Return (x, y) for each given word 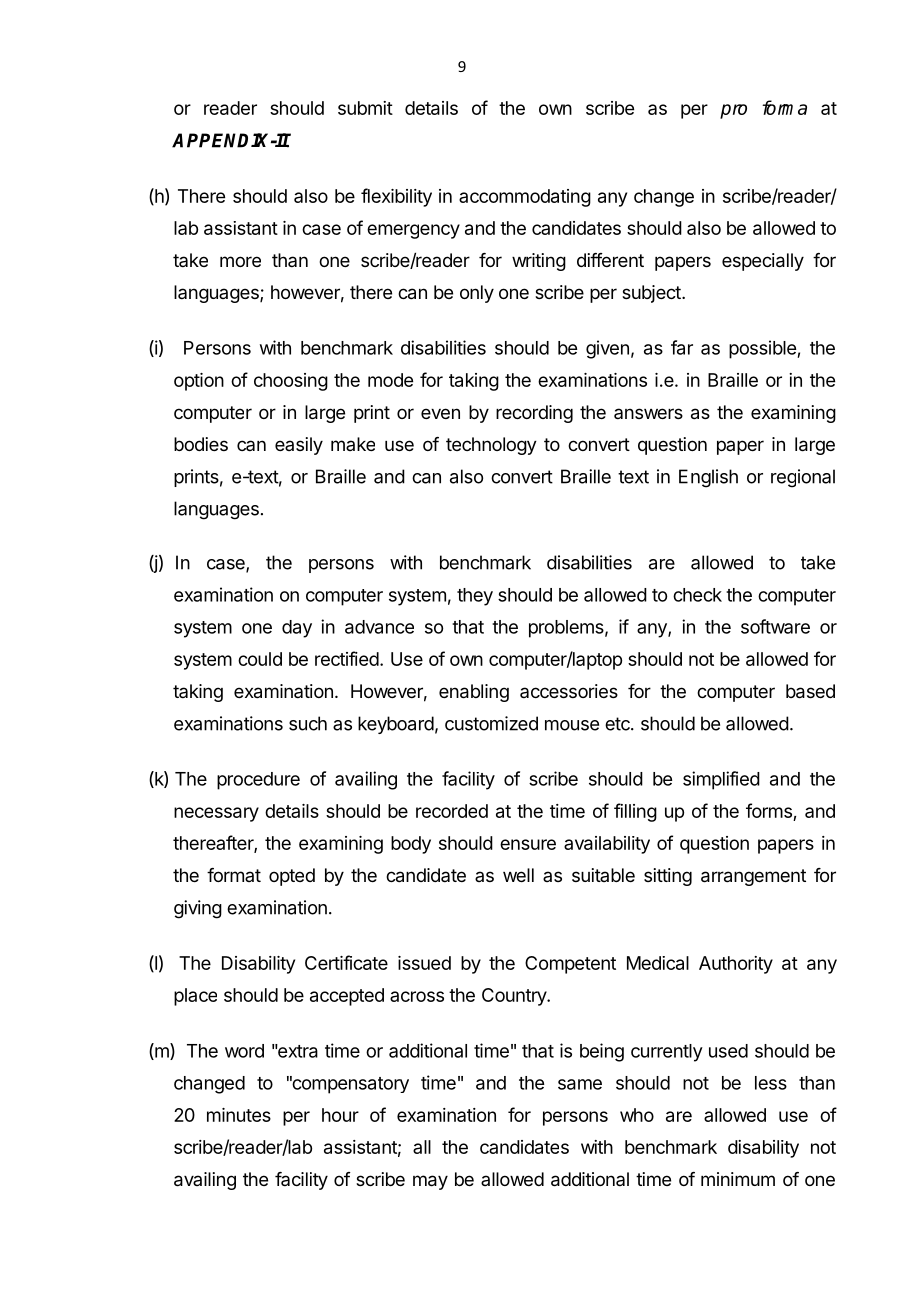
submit (365, 108)
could (260, 659)
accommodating (525, 198)
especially (763, 262)
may (430, 1182)
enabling (474, 693)
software (775, 626)
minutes (239, 1115)
